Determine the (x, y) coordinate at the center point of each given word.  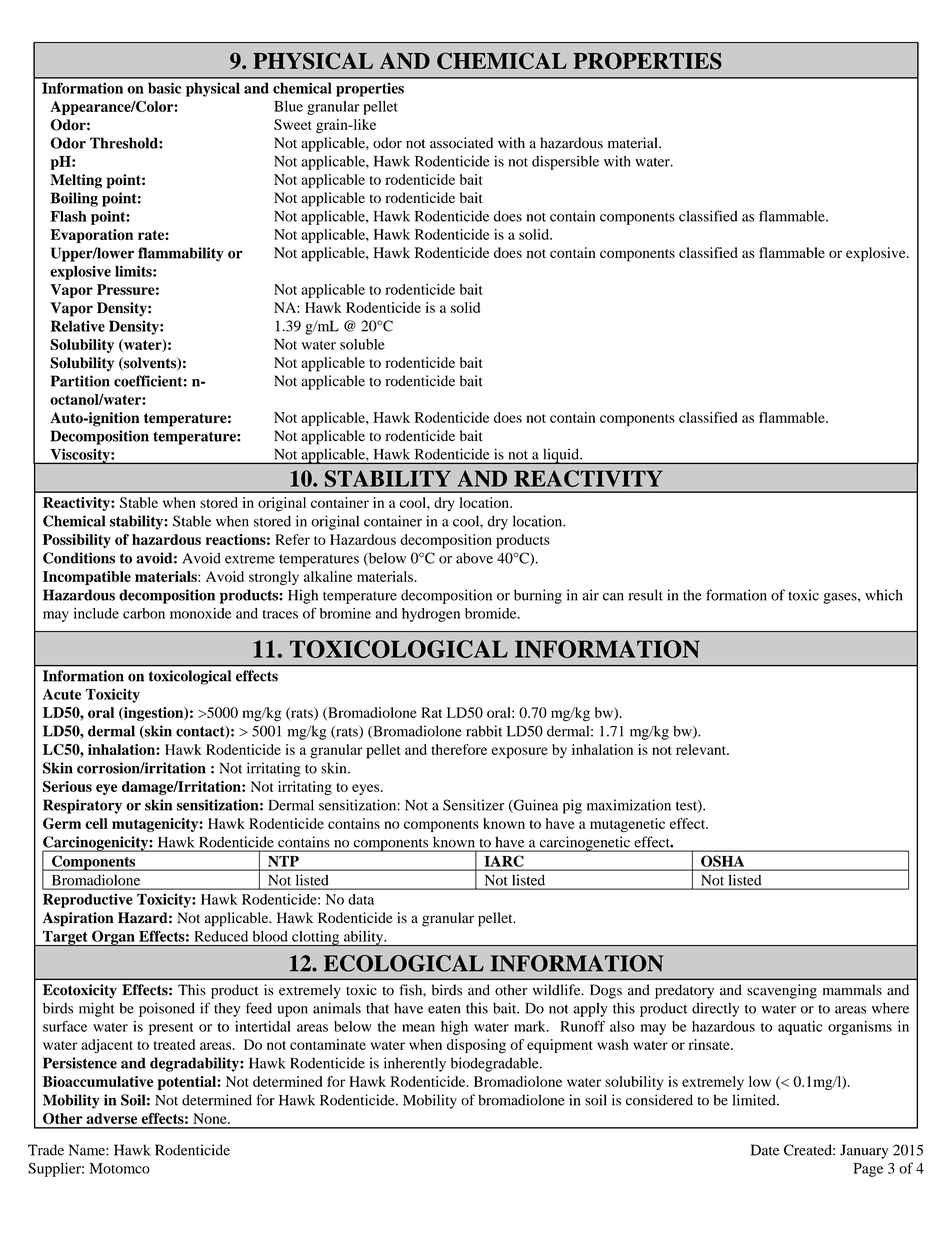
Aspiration (78, 919)
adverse (111, 1118)
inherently (415, 1064)
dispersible (565, 162)
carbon (144, 613)
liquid (561, 456)
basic (164, 88)
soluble (362, 344)
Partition (80, 381)
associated (461, 143)
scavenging (782, 991)
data (361, 899)
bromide (492, 613)
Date (765, 1150)
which (884, 595)
